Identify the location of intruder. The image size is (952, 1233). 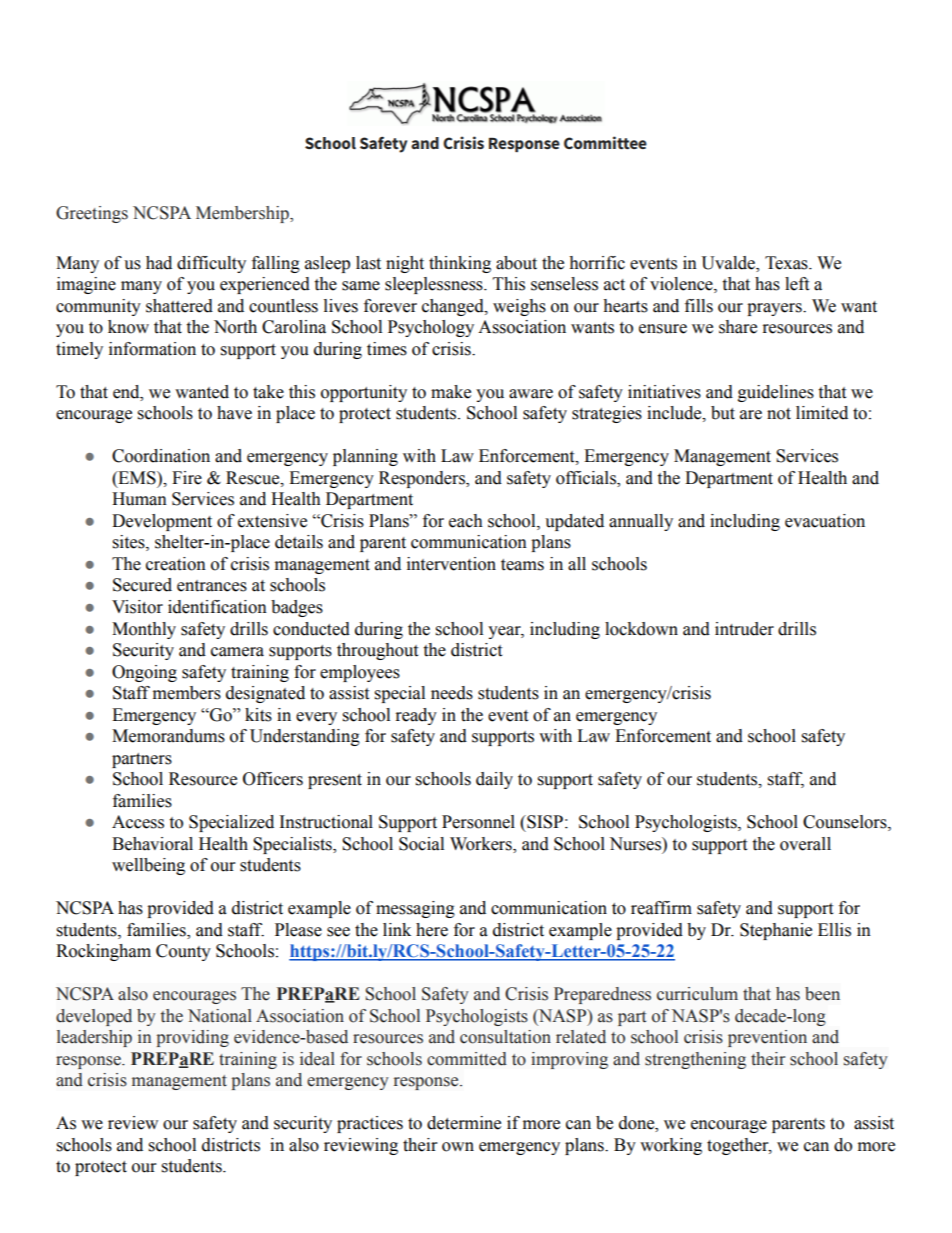
(744, 629).
